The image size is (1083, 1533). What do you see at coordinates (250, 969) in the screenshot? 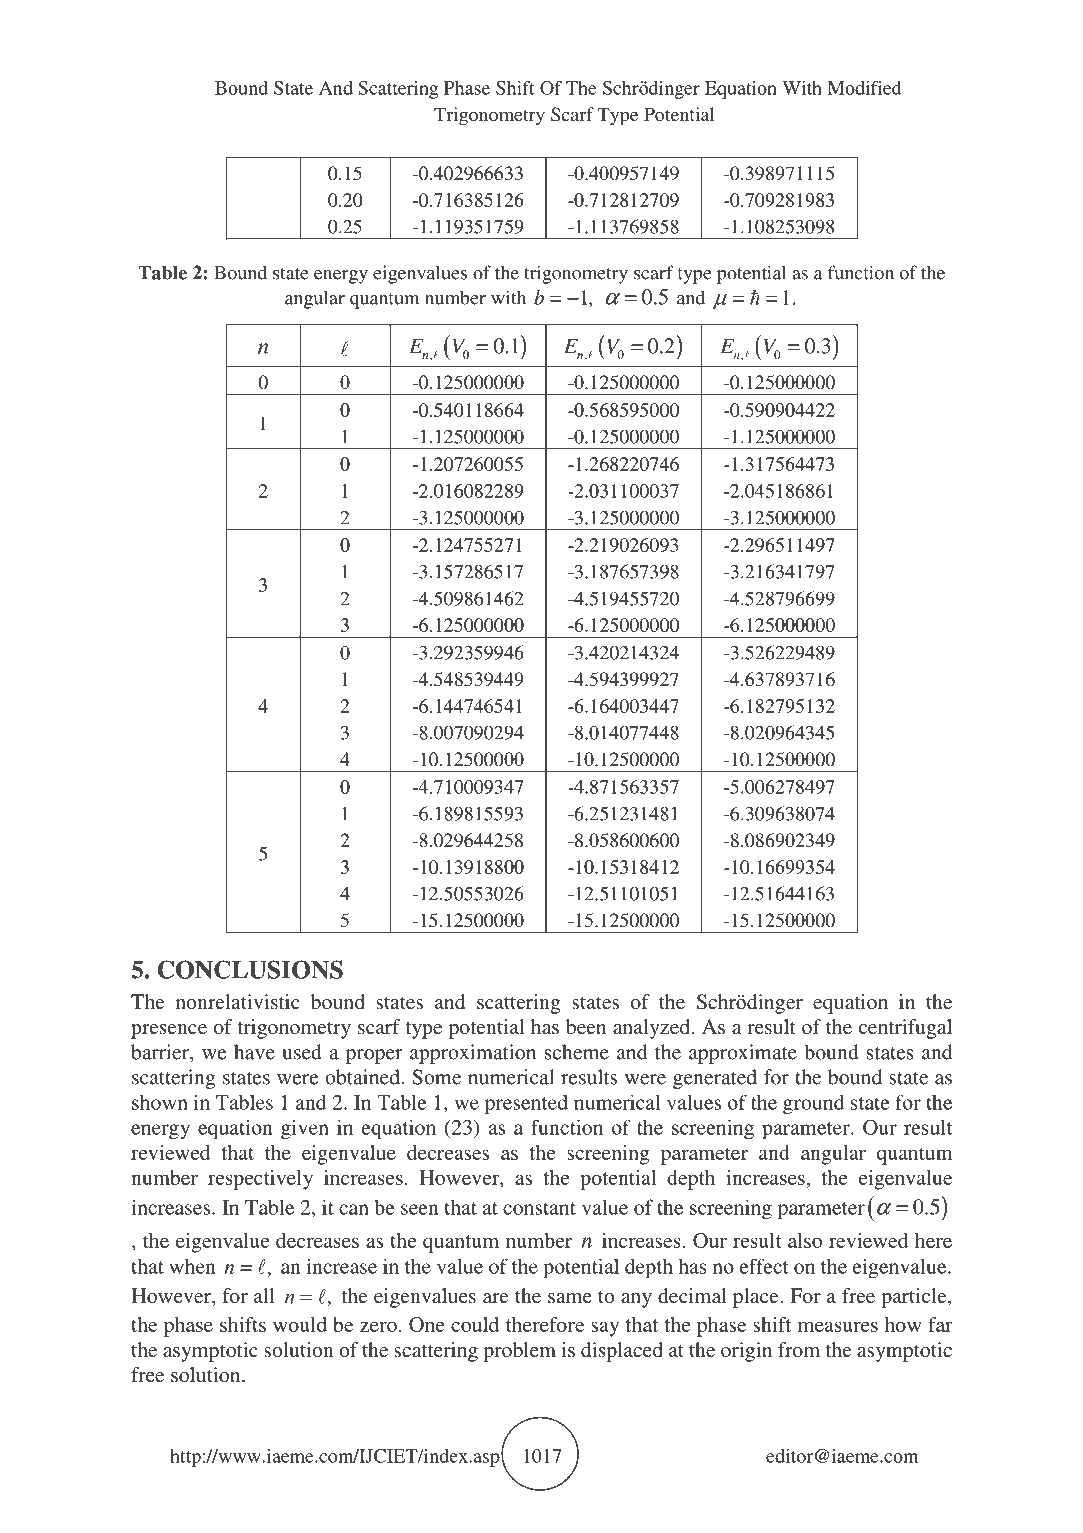
I see `CONCLUSIONS` at bounding box center [250, 969].
